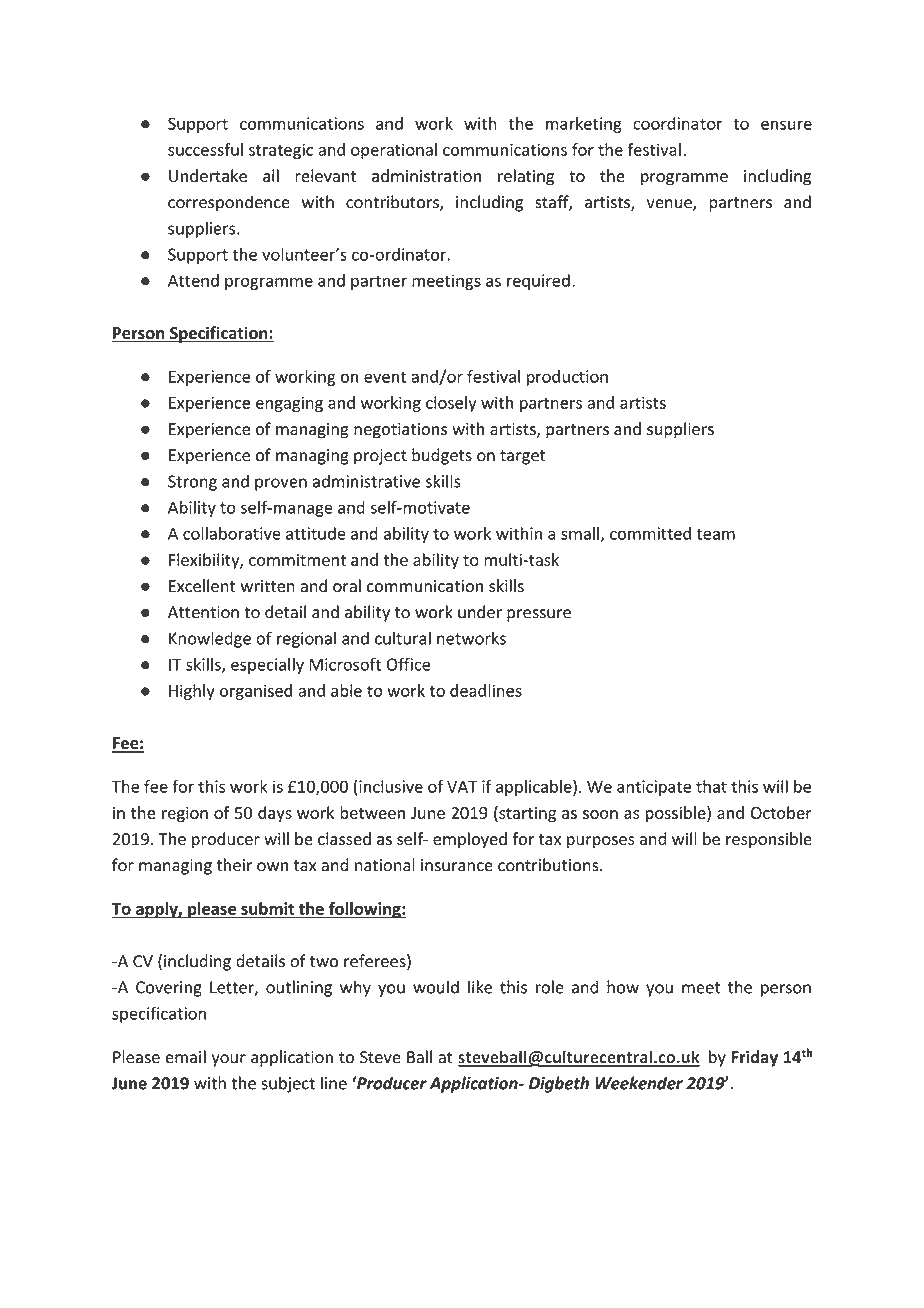 Image resolution: width=924 pixels, height=1308 pixels. Describe the element at coordinates (480, 987) in the image. I see `like` at that location.
